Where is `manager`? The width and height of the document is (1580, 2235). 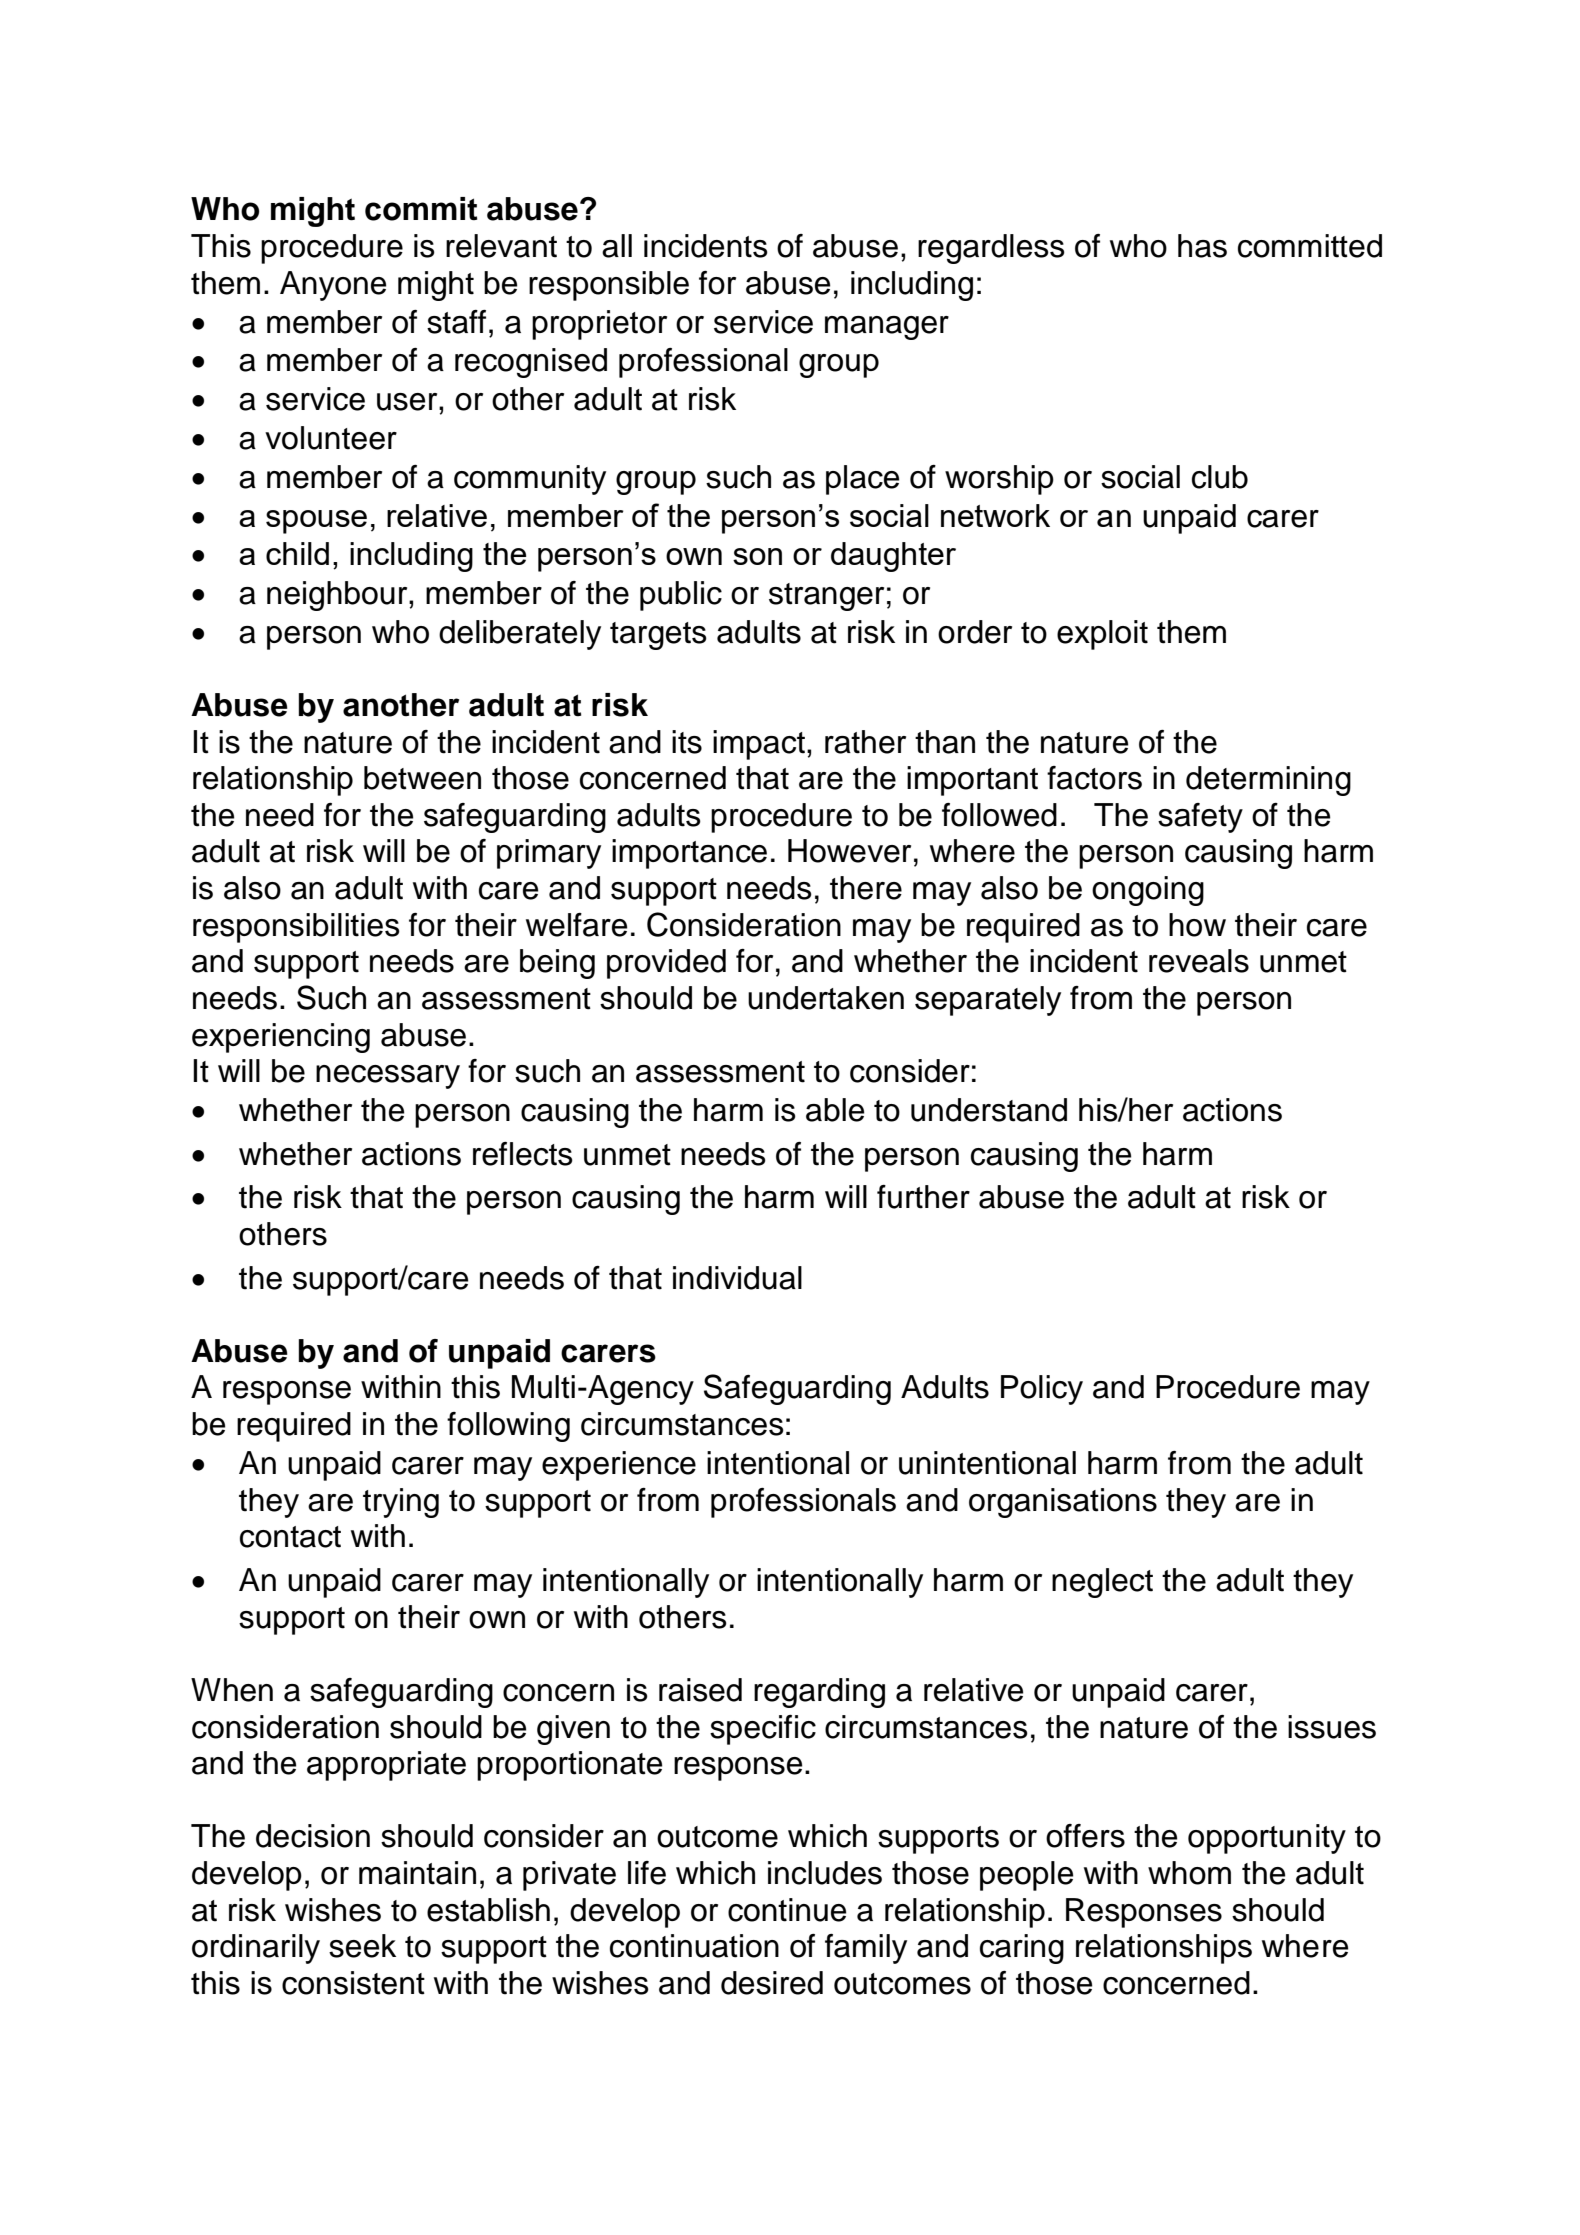
manager is located at coordinates (887, 328).
